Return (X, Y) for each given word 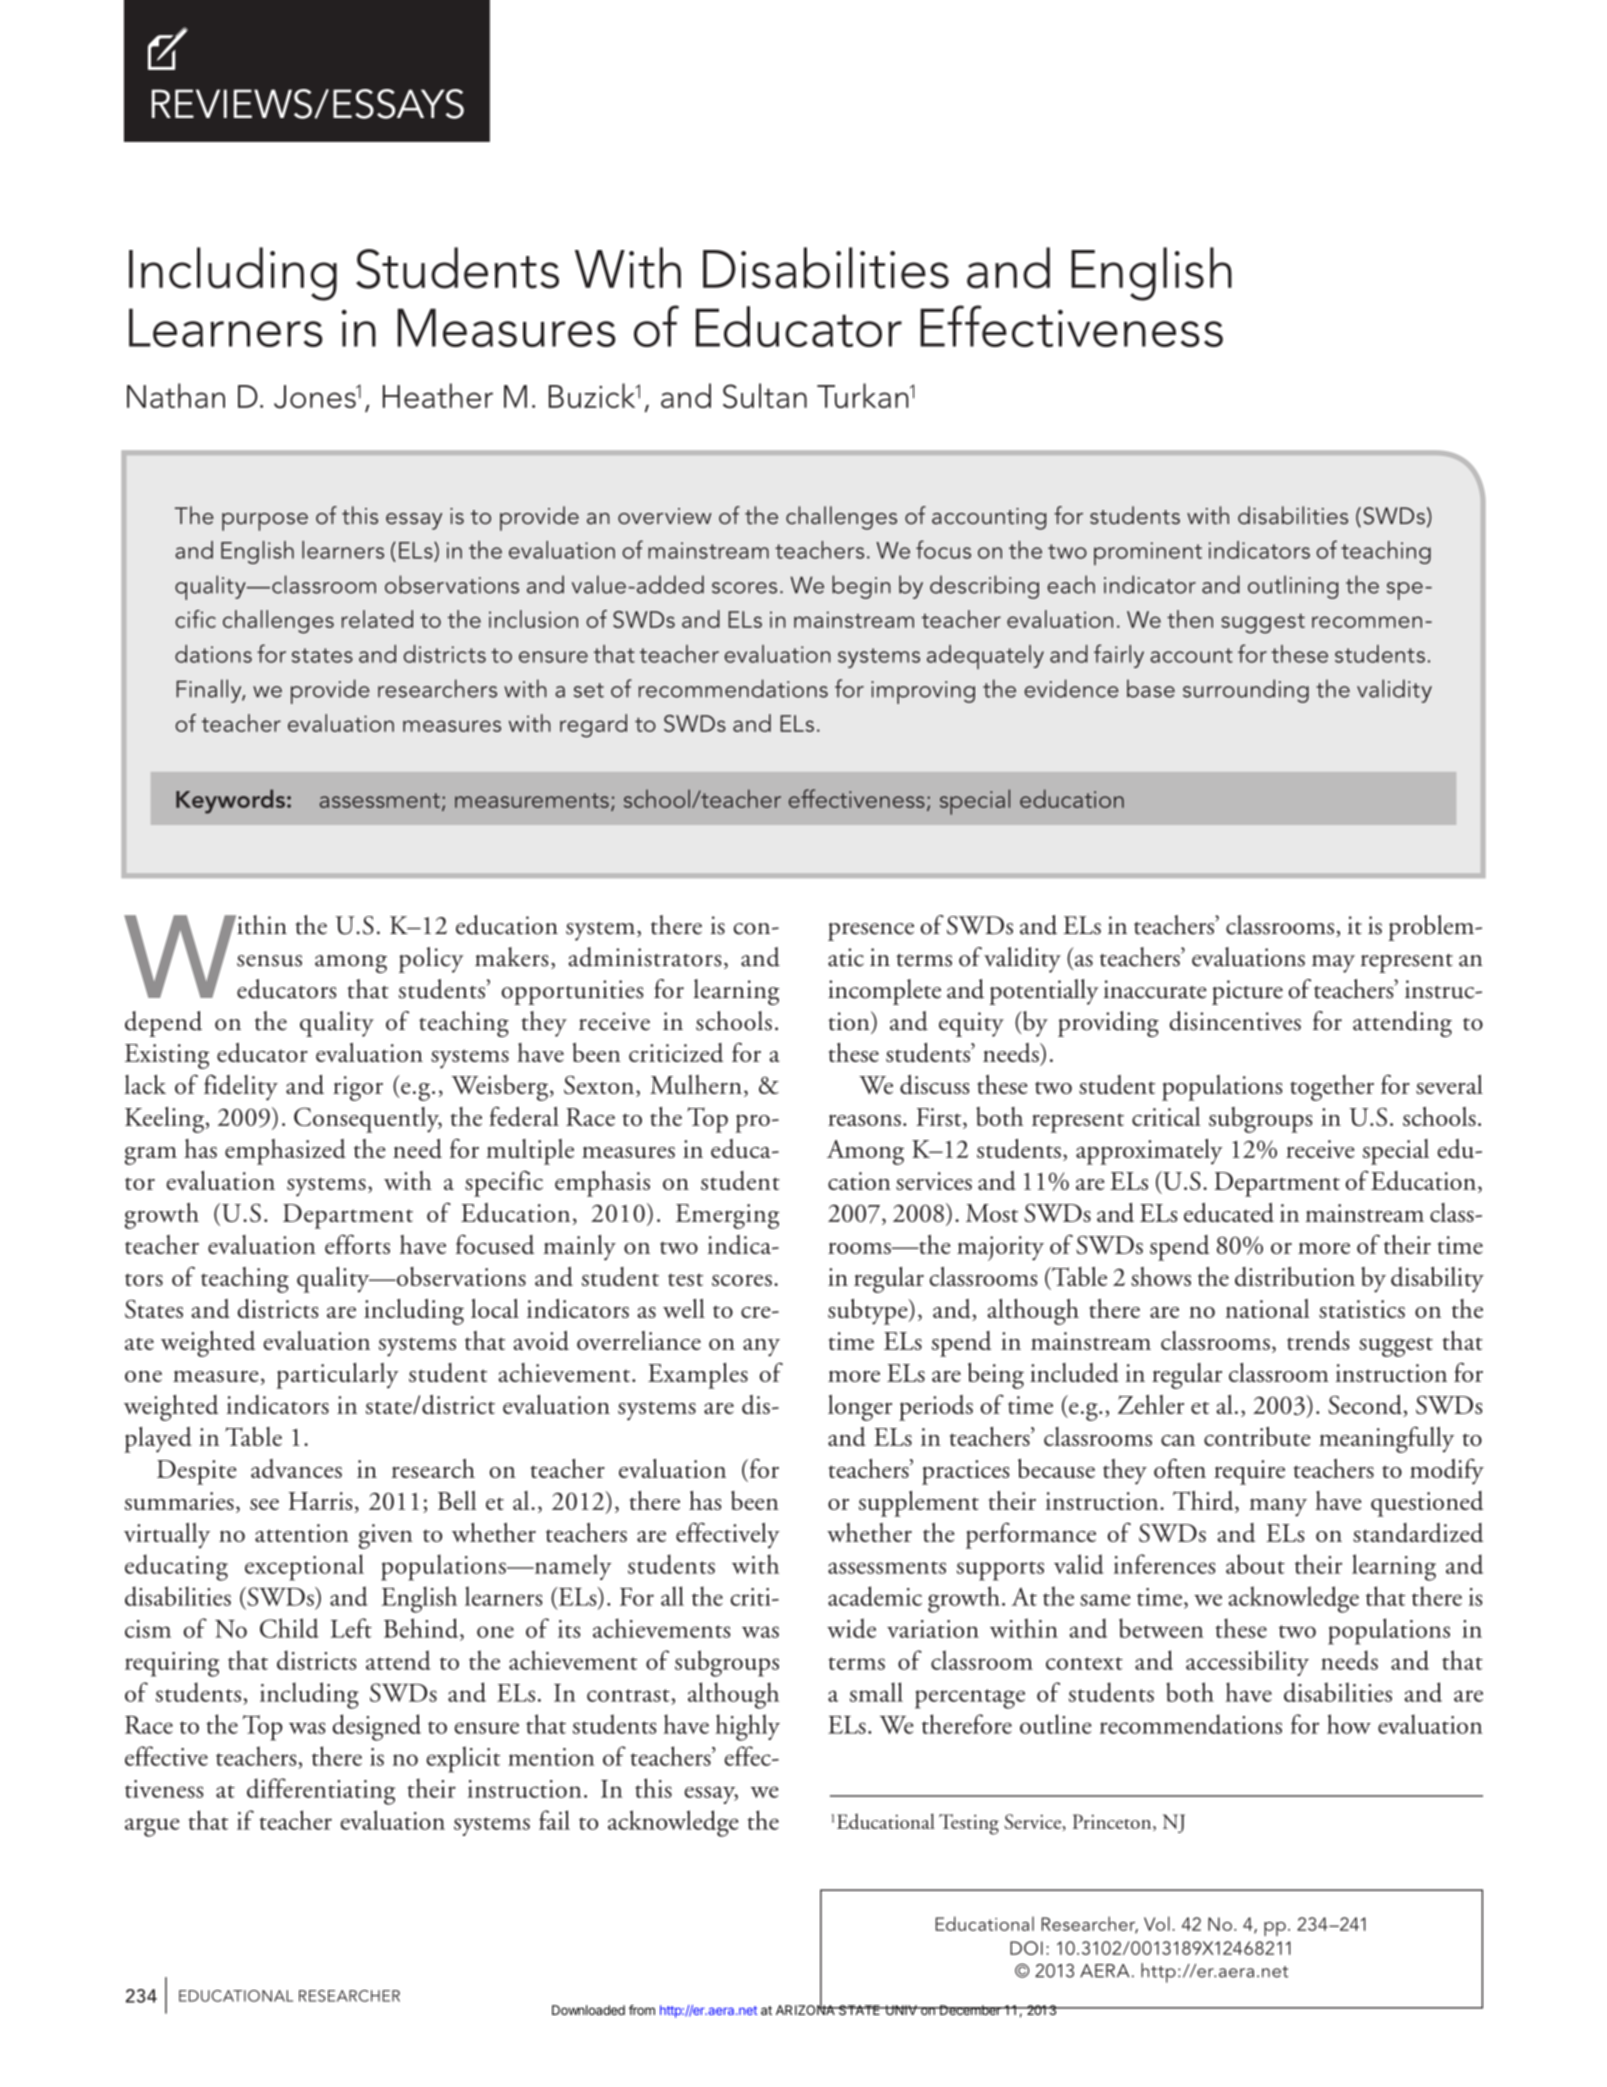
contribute (1257, 1436)
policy (431, 960)
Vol (1157, 1923)
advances (296, 1469)
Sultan (765, 396)
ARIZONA (806, 2009)
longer (860, 1408)
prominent (1148, 553)
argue (152, 1827)
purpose (265, 522)
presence (871, 932)
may (1333, 964)
